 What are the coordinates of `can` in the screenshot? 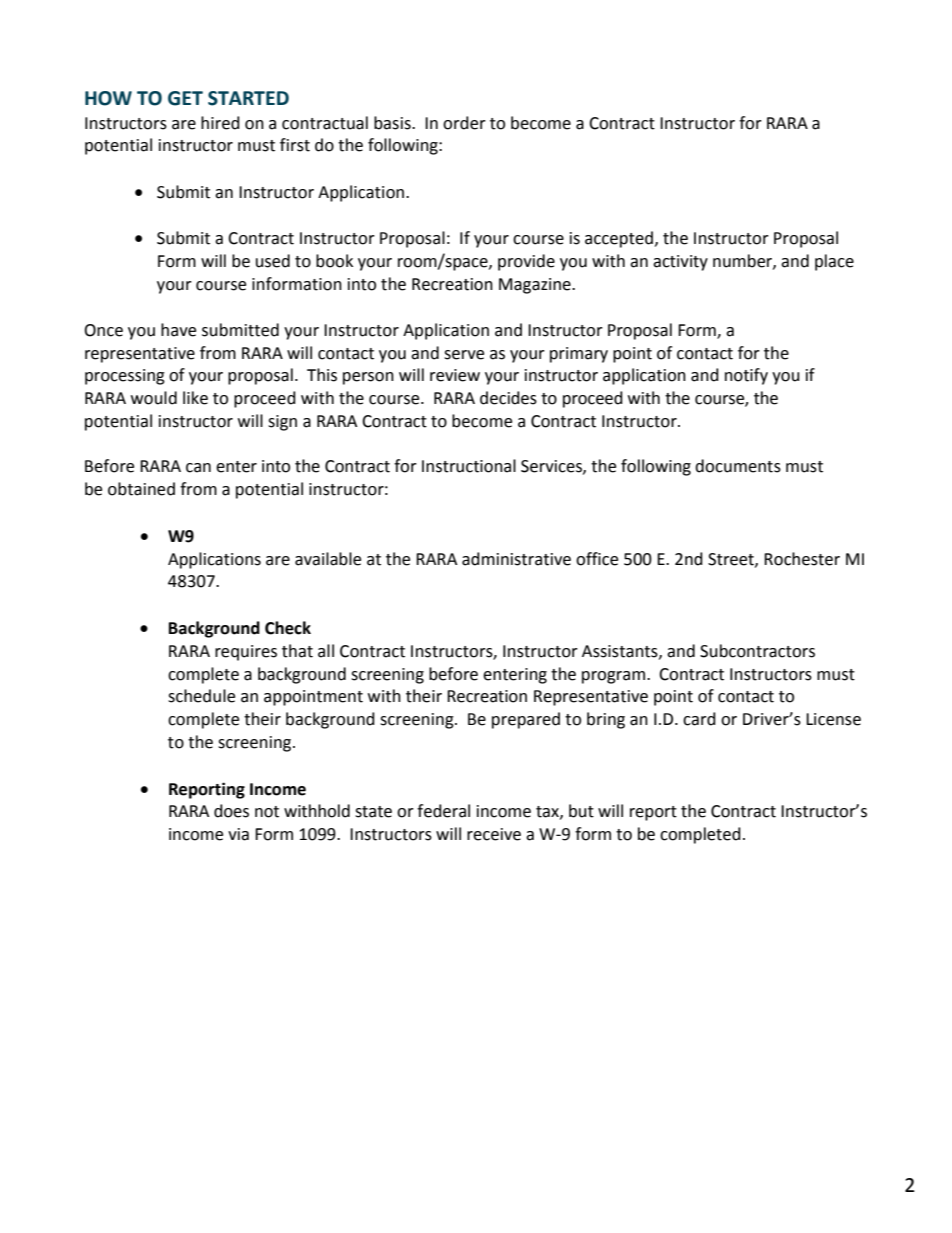 It's located at (198, 468).
